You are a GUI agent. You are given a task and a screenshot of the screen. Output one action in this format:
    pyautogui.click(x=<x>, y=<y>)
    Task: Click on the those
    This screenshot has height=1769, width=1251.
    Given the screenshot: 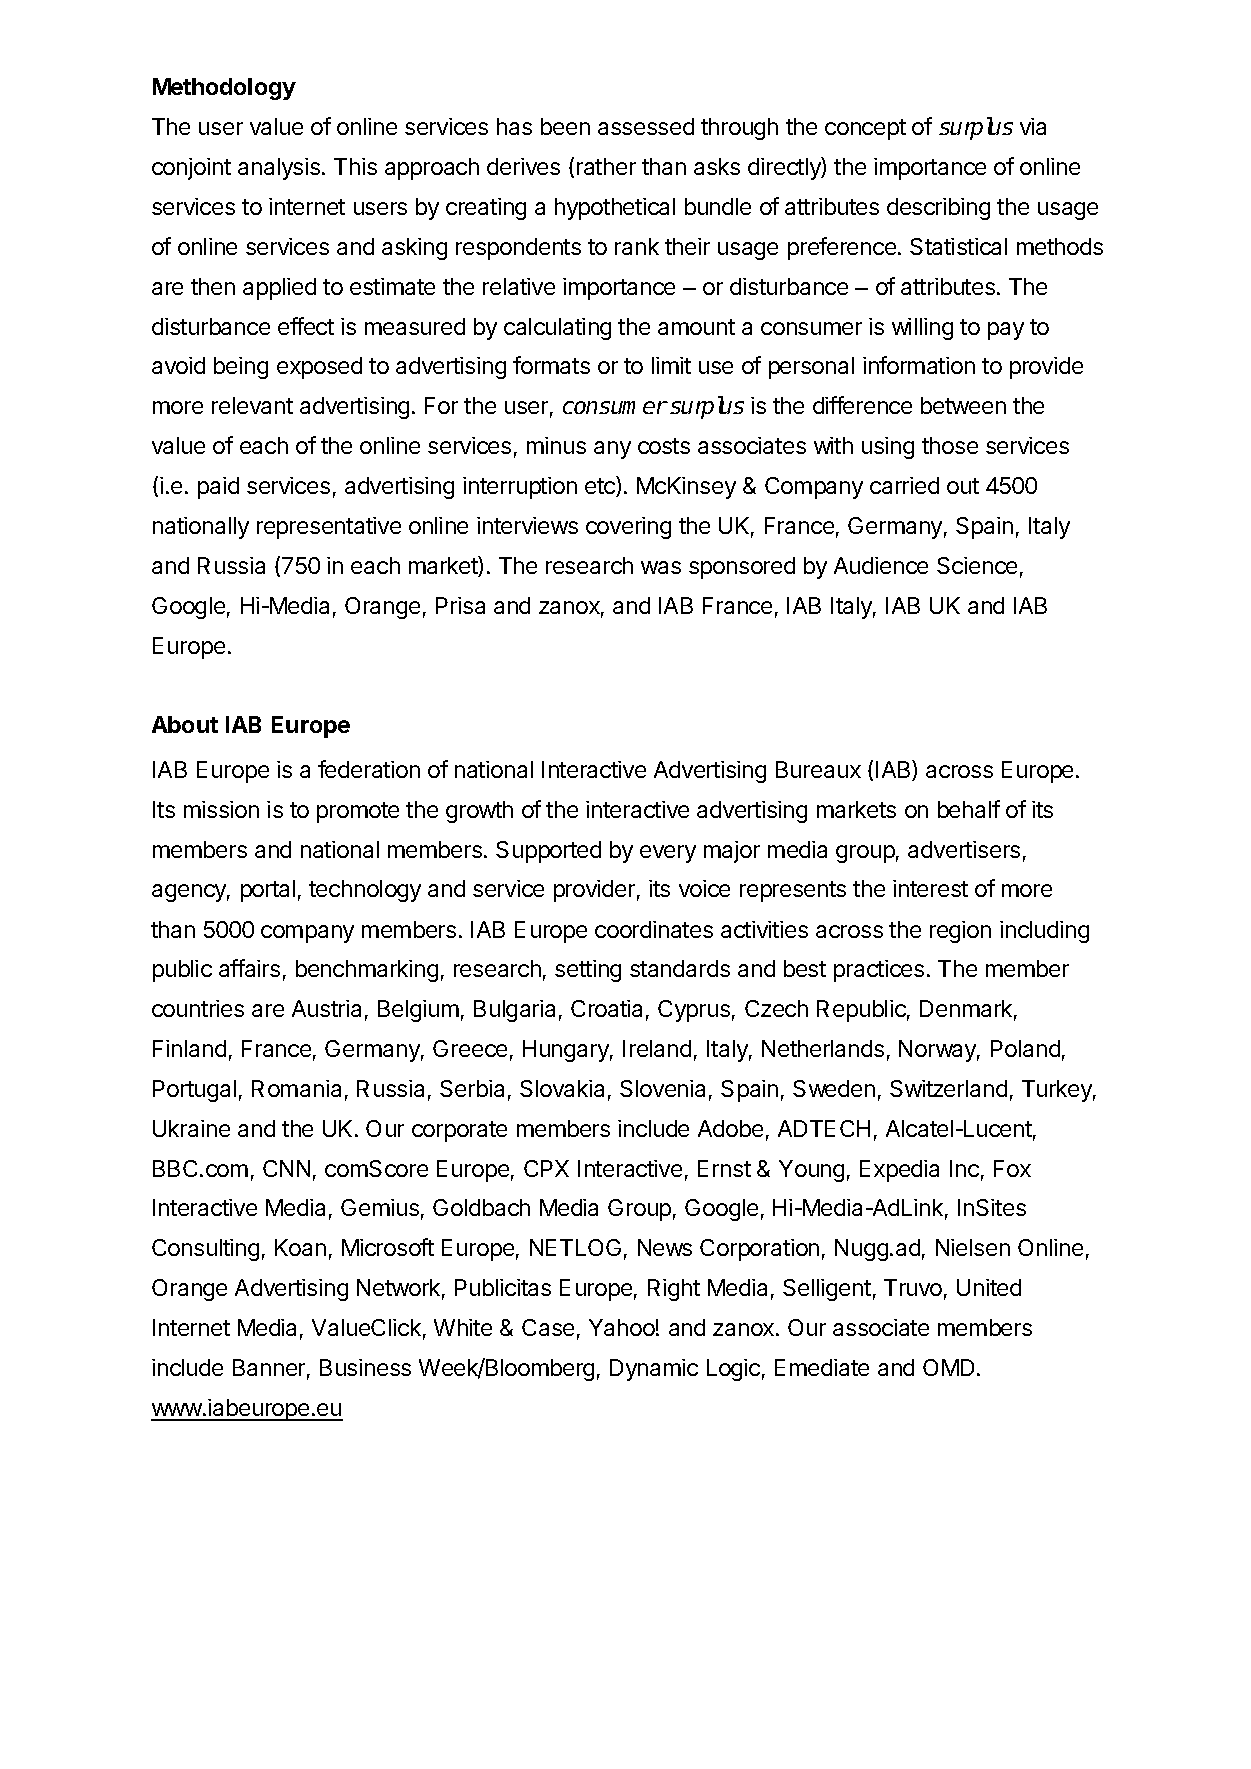 What is the action you would take?
    pyautogui.click(x=950, y=445)
